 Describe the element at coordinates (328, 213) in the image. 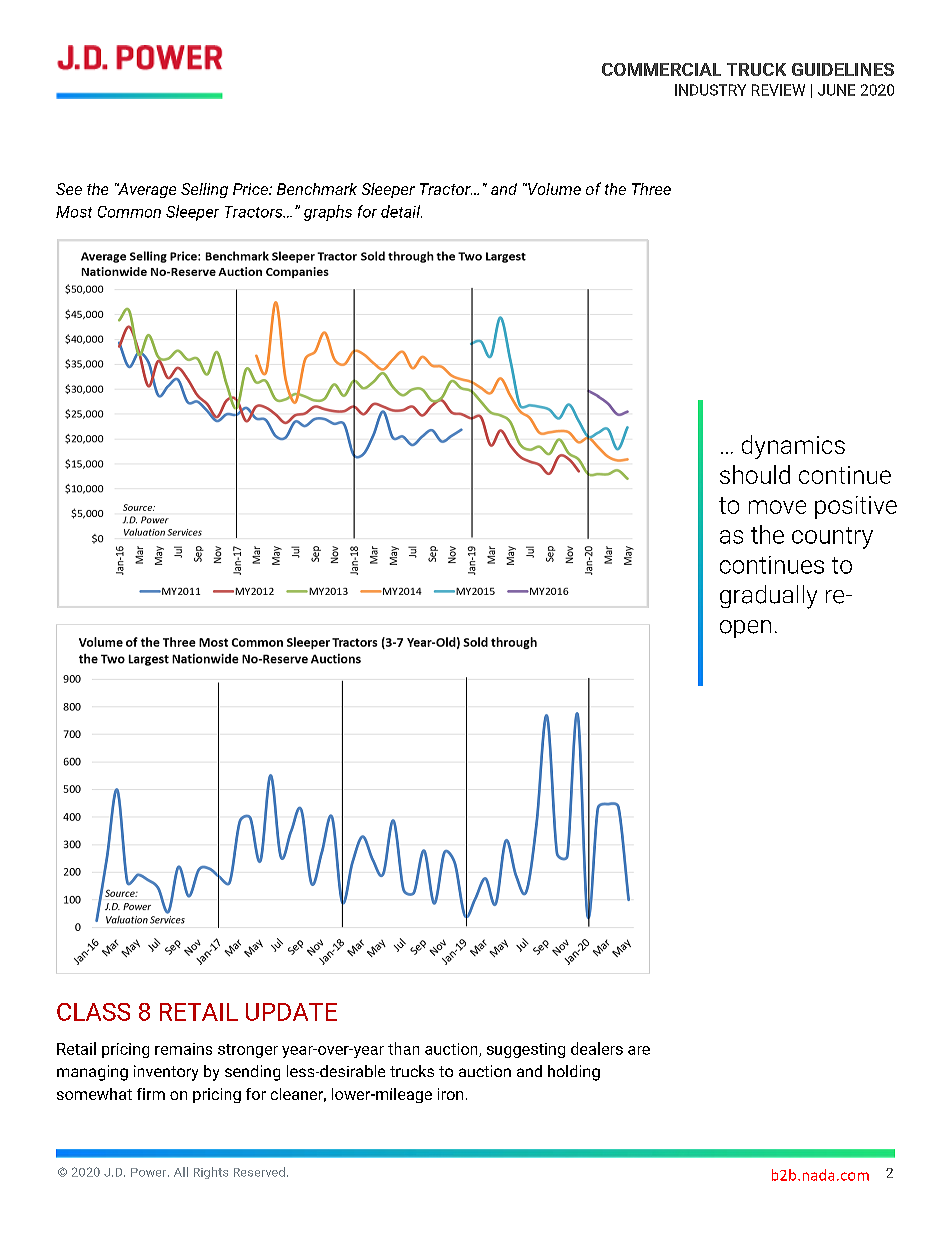

I see `graphs` at that location.
